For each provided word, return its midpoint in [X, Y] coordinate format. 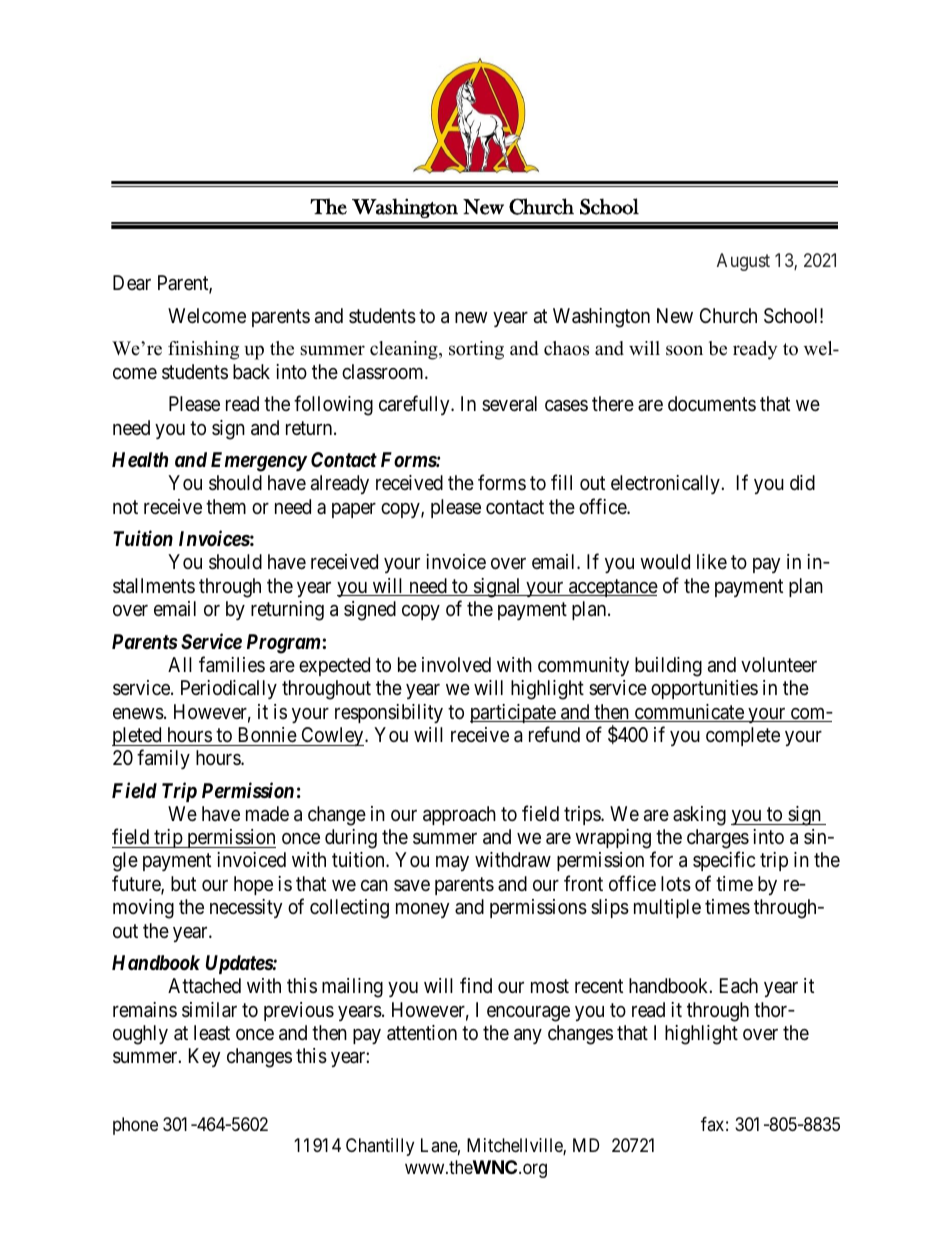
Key [204, 1057]
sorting [476, 350]
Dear [132, 283]
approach [459, 815]
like [712, 561]
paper [354, 510]
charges [718, 840]
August [743, 262]
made [267, 814]
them [226, 506]
